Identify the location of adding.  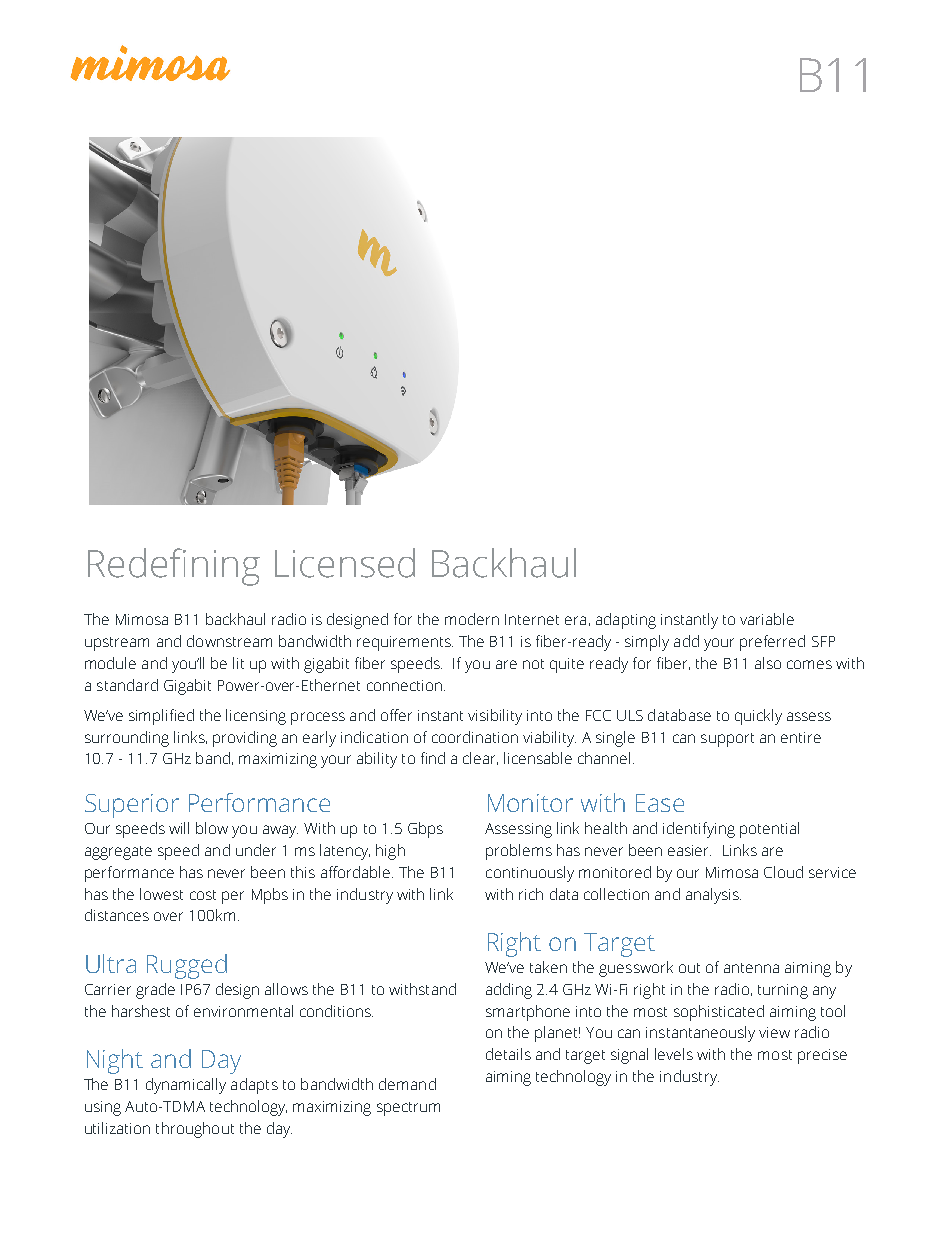
(509, 991).
